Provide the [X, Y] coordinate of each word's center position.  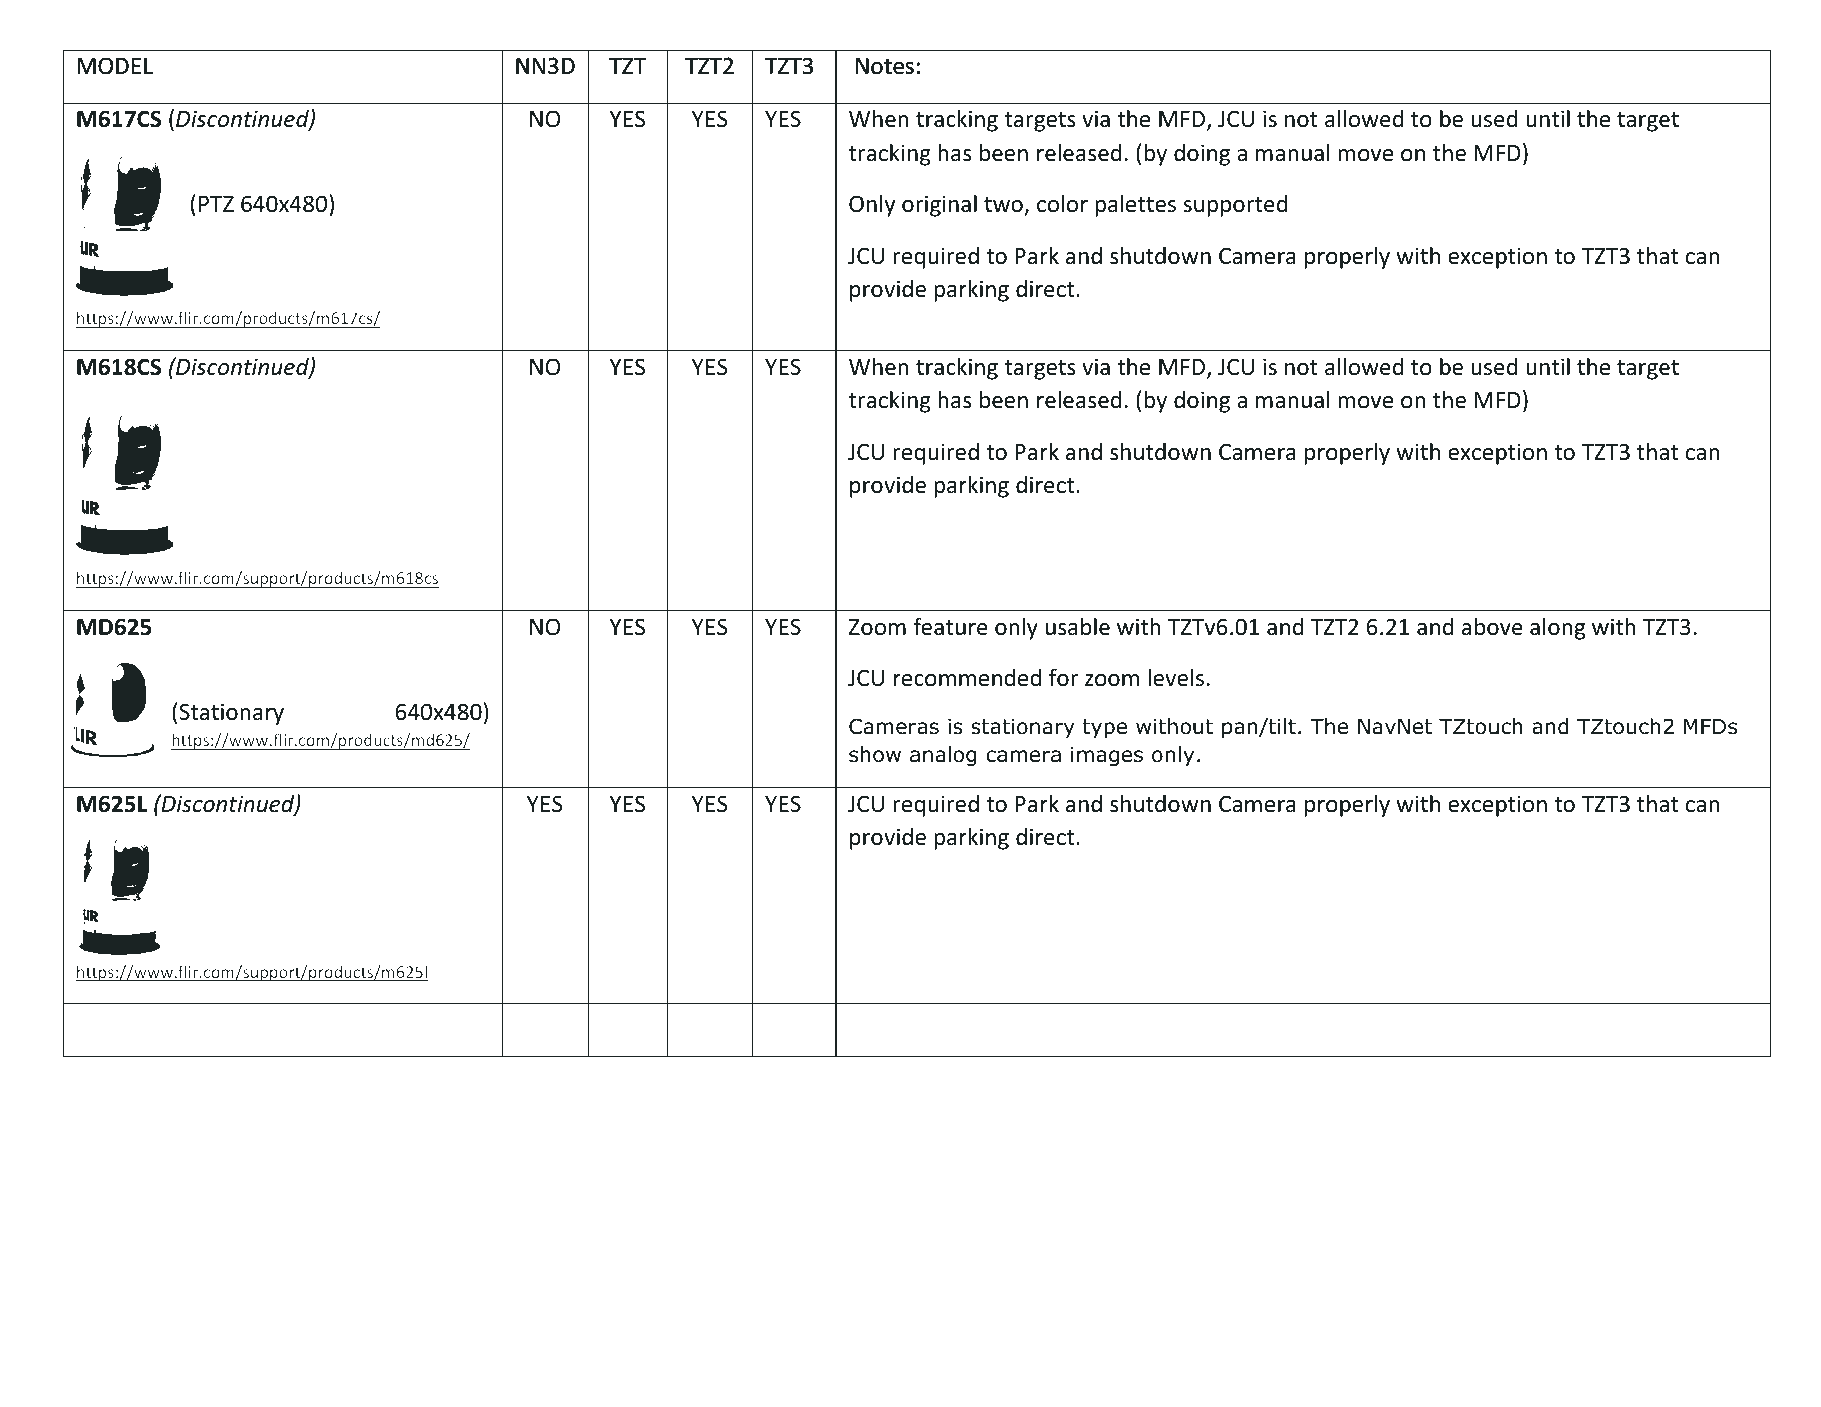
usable [1078, 626]
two [1003, 205]
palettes [1135, 205]
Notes [885, 66]
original [939, 205]
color [1062, 203]
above [1492, 626]
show [875, 754]
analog [943, 756]
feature [950, 626]
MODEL [115, 66]
